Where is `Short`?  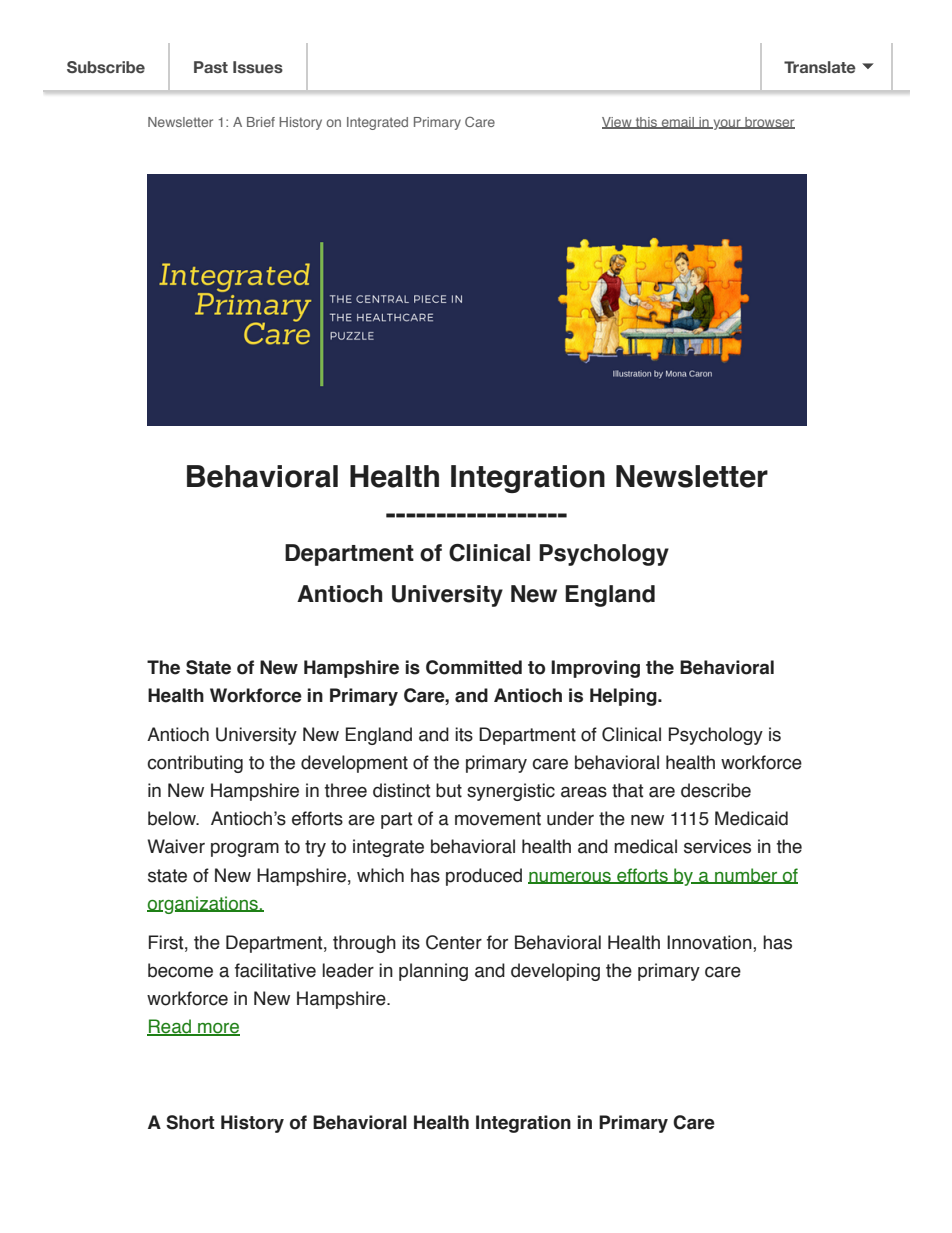 Short is located at coordinates (190, 1122).
